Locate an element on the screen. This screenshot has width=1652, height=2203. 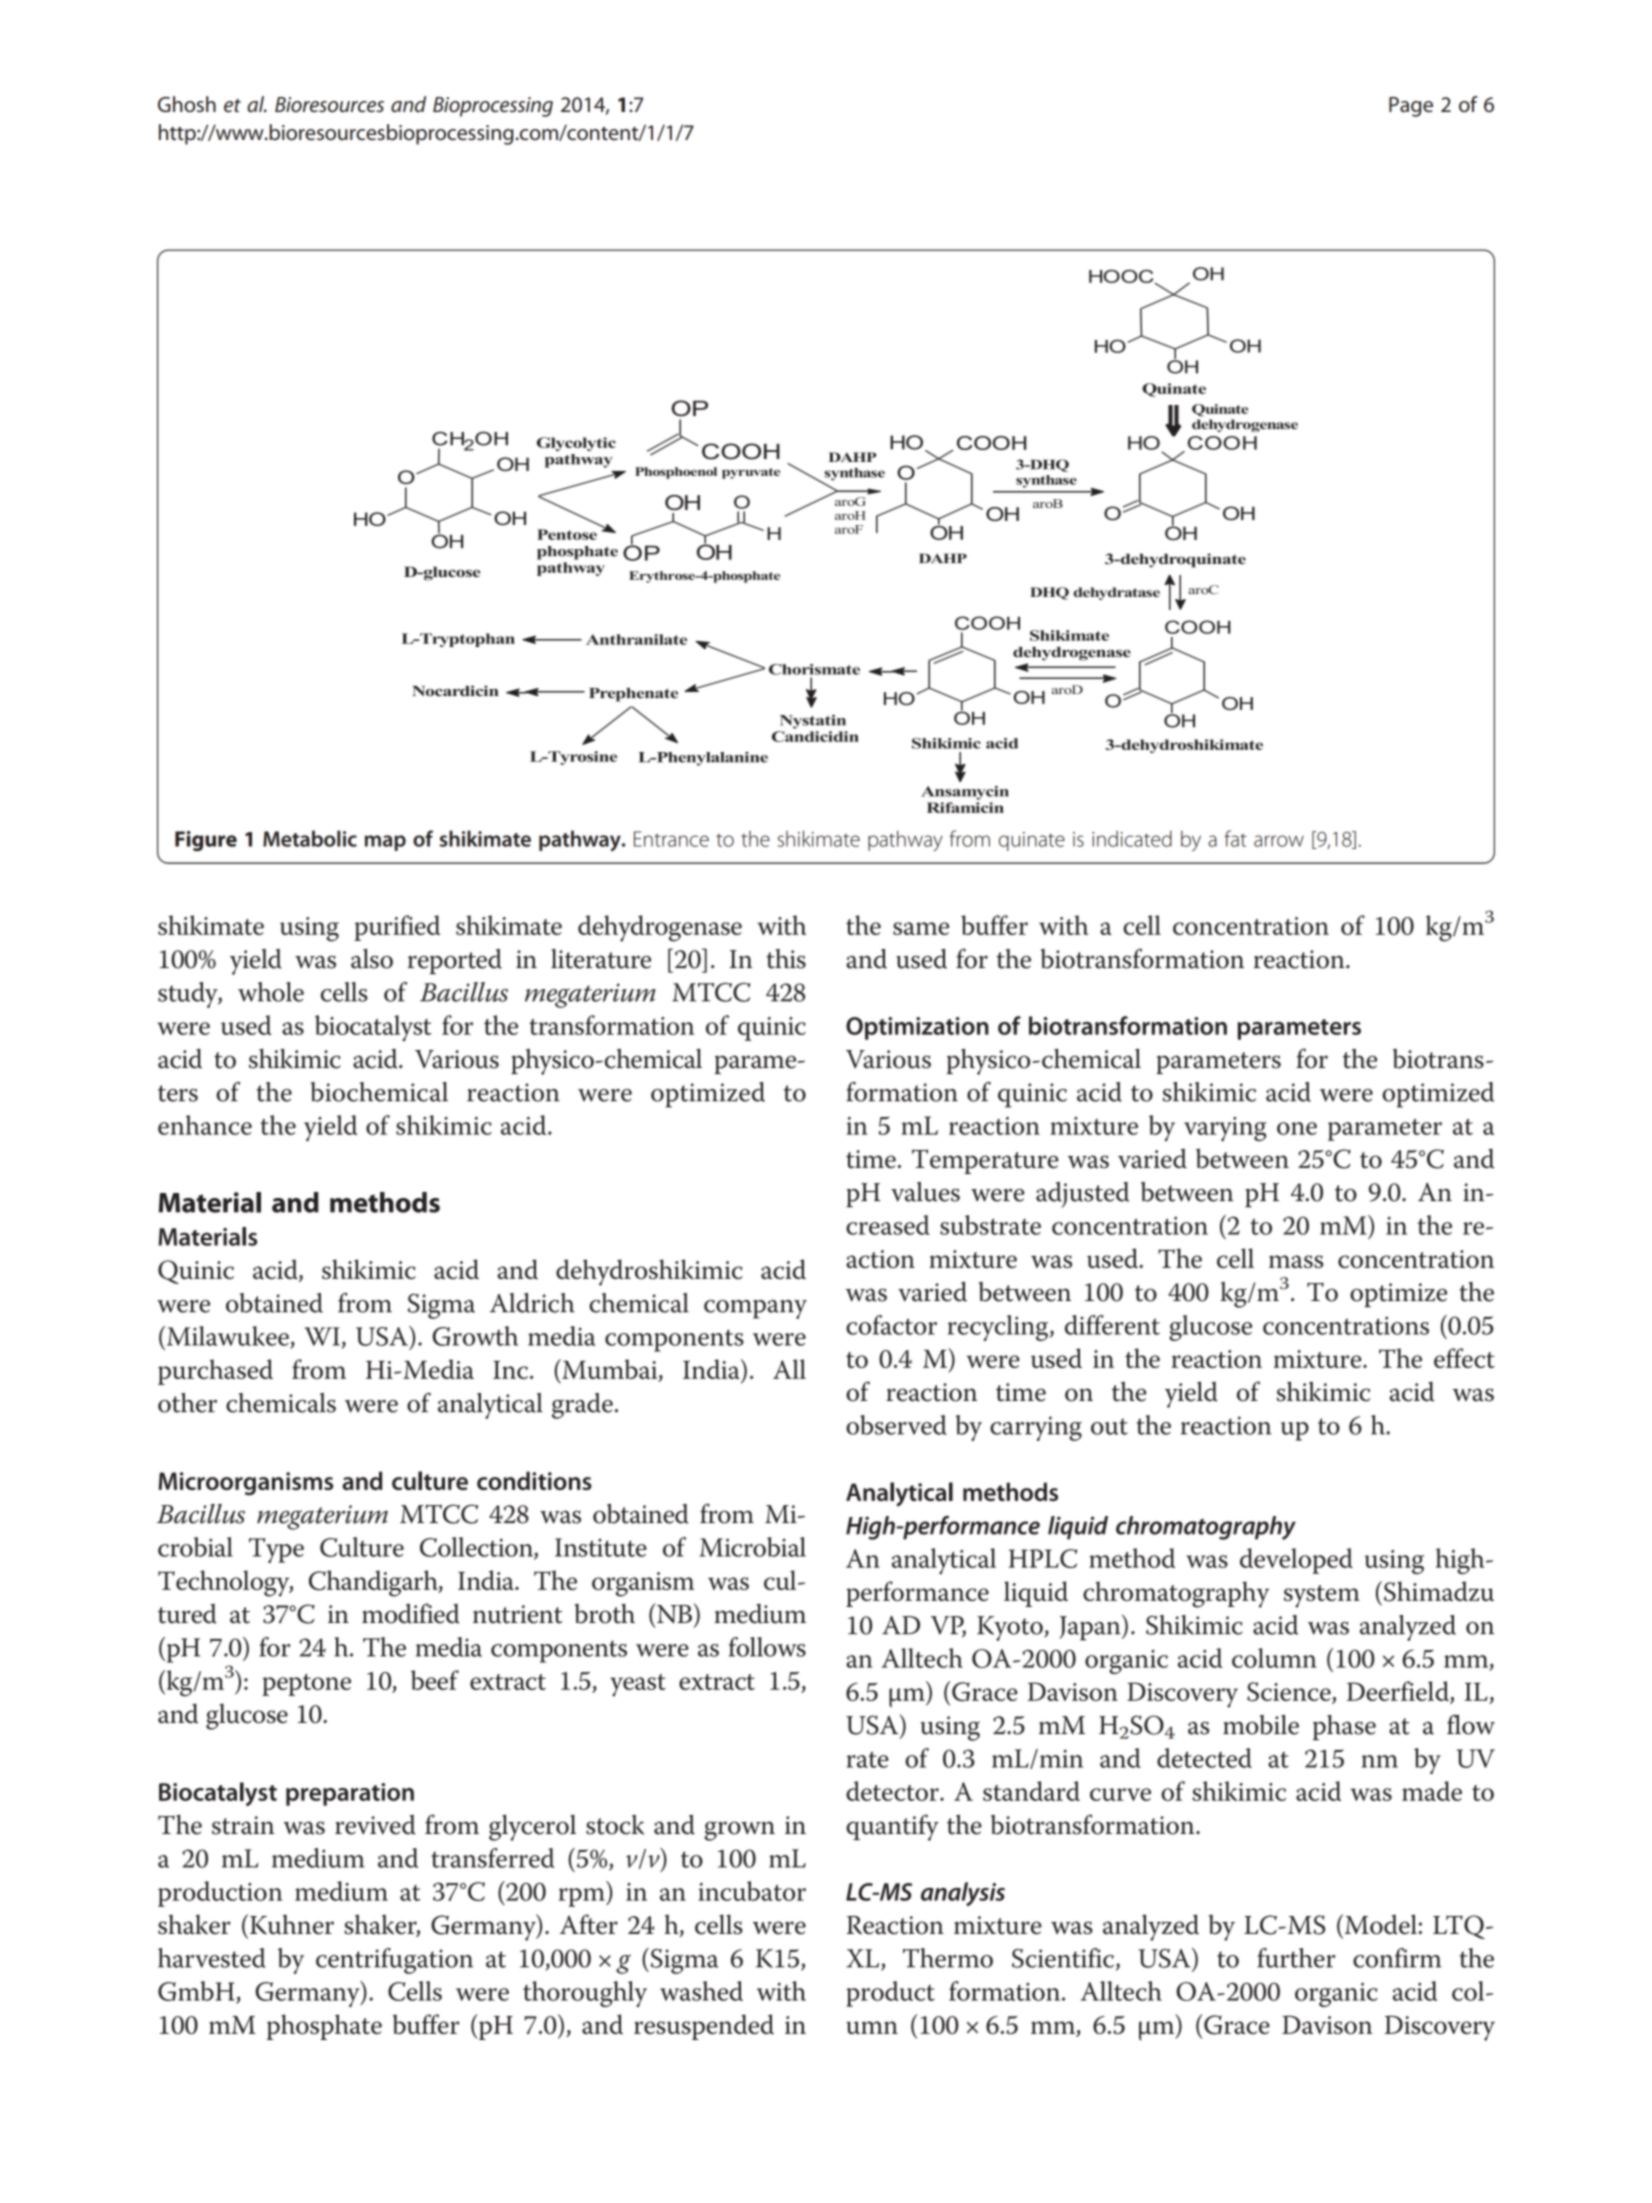
mass is located at coordinates (1296, 1261).
